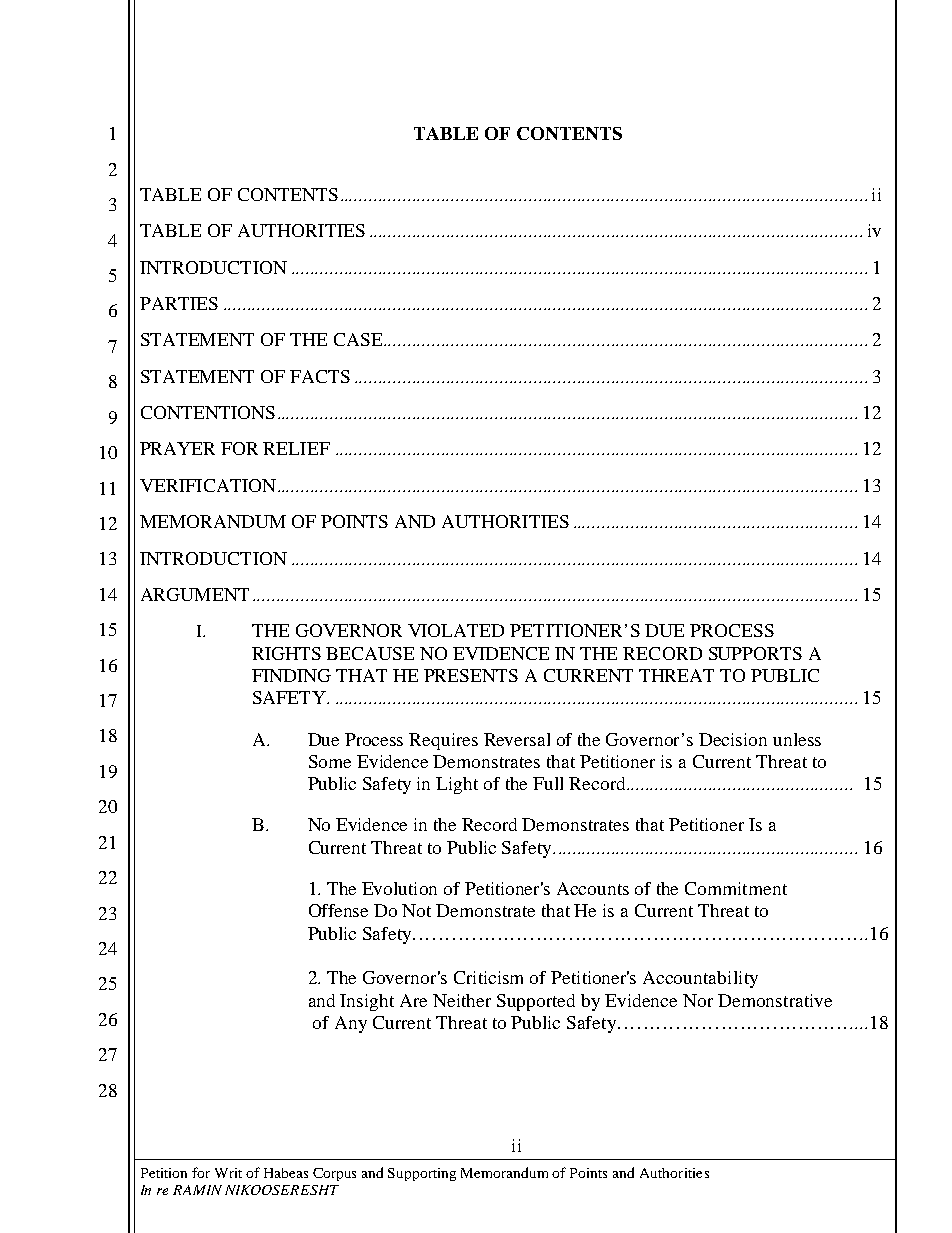 The width and height of the document is (952, 1233). What do you see at coordinates (422, 1174) in the document?
I see `Supporting` at bounding box center [422, 1174].
